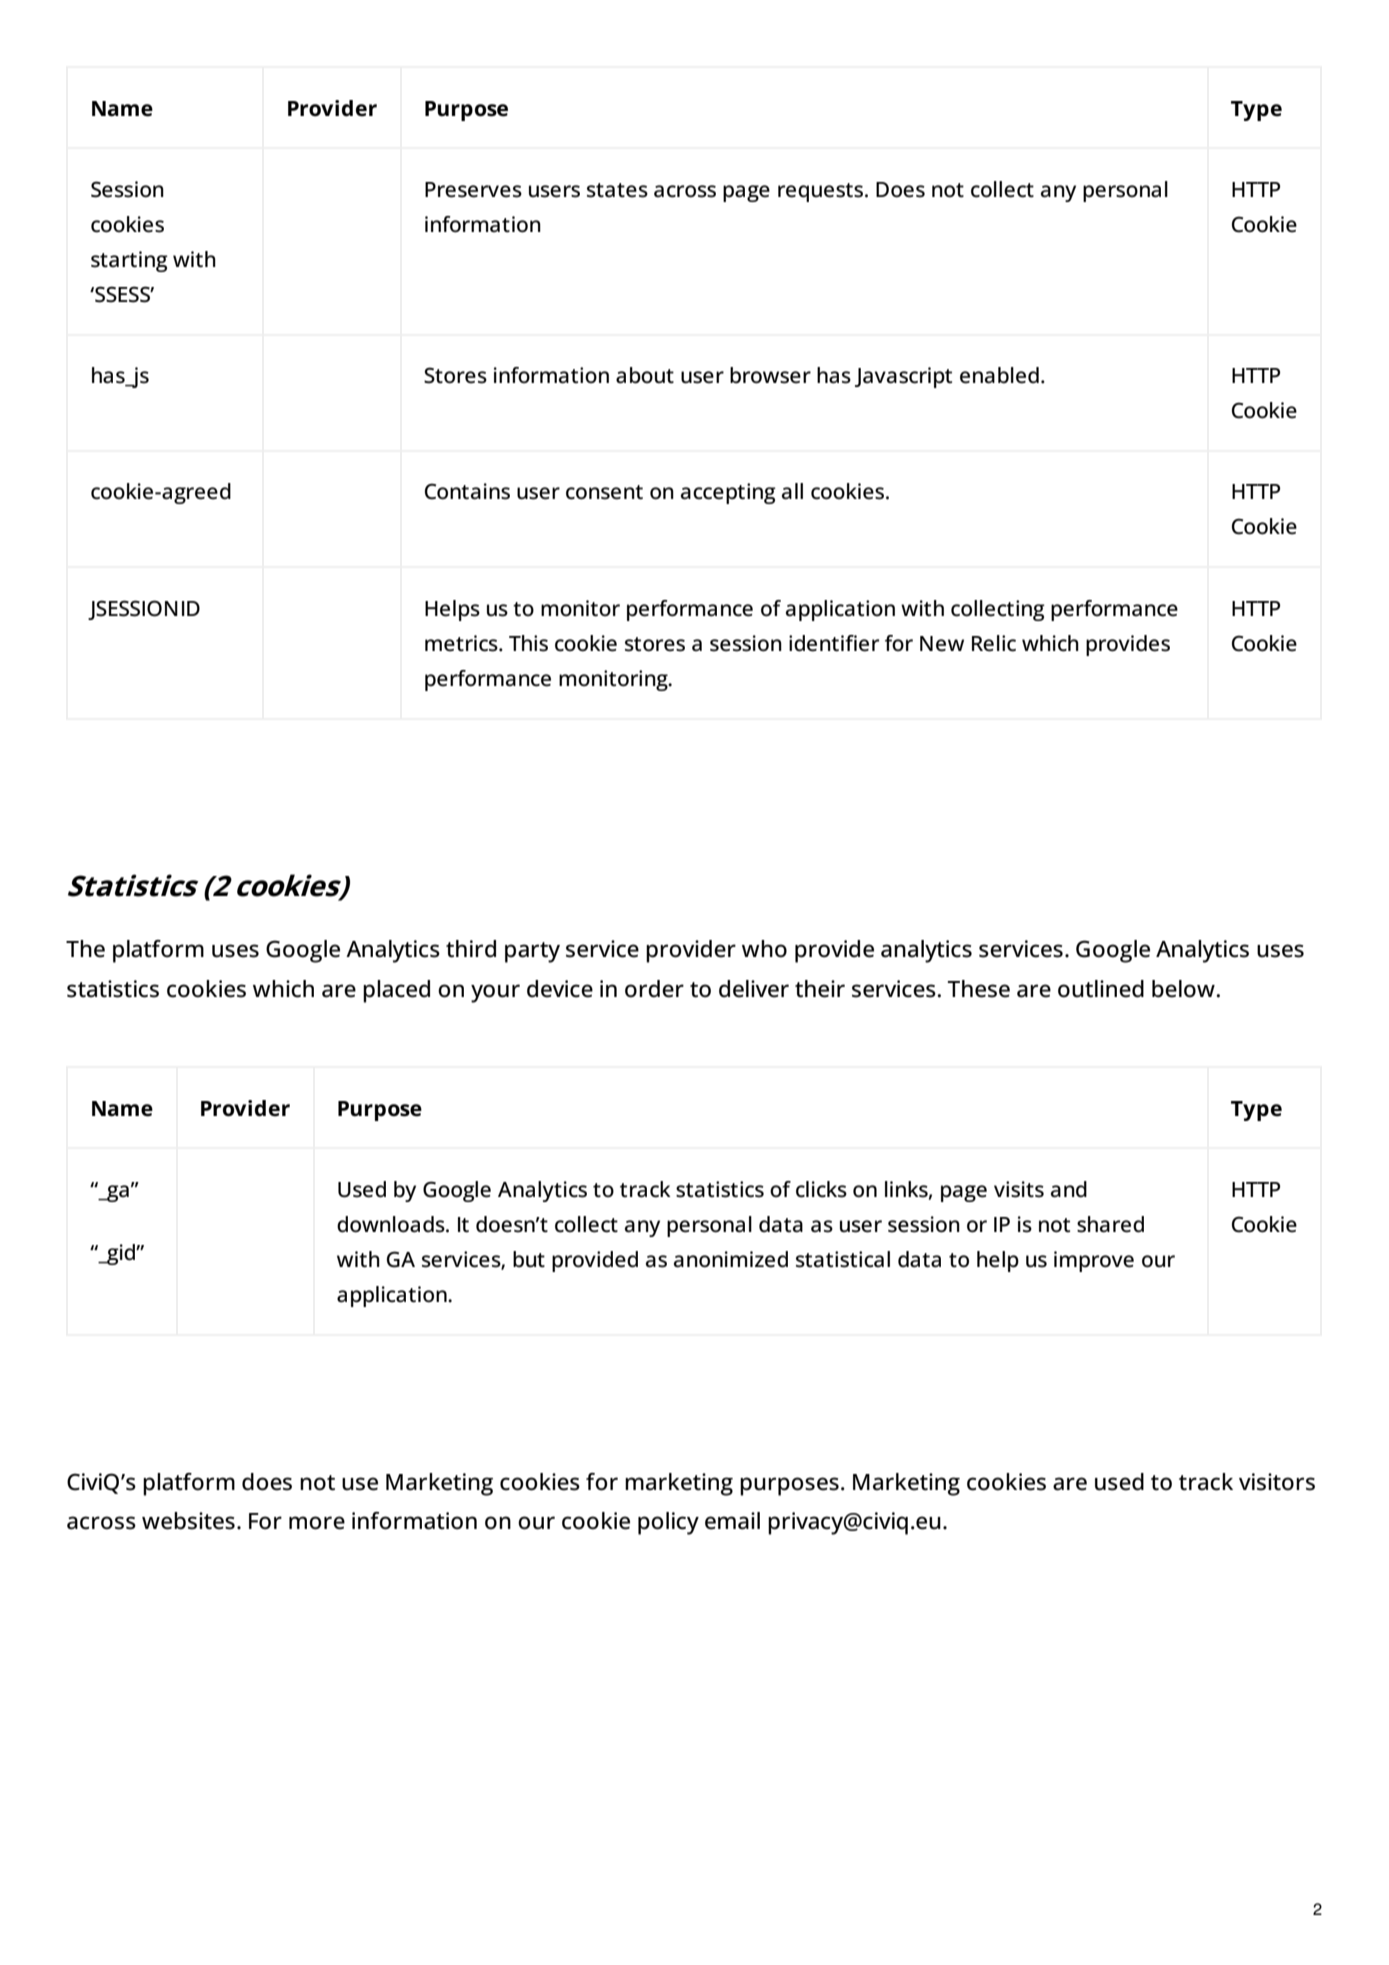  I want to click on enabled, so click(999, 375).
